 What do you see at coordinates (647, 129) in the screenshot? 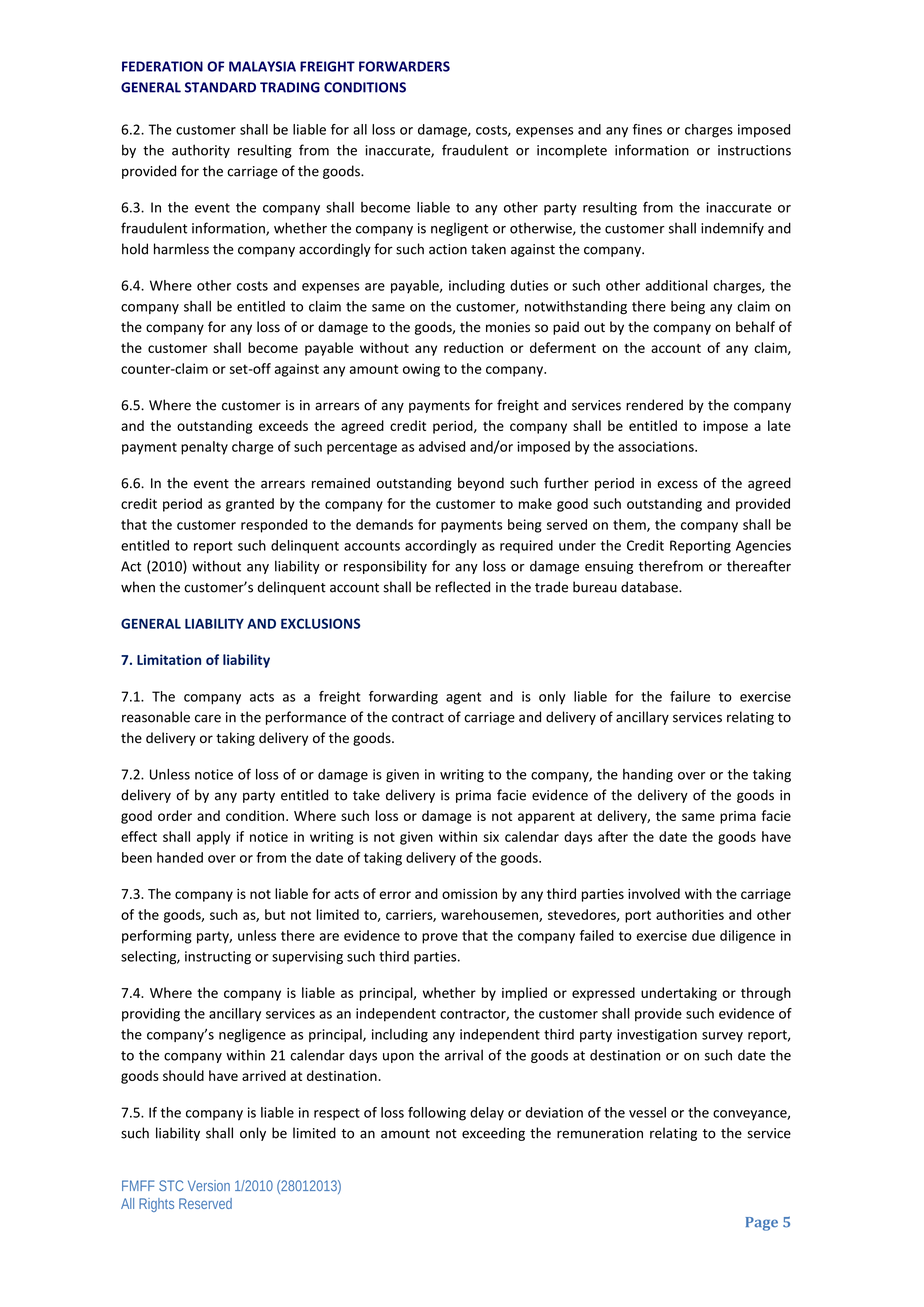
I see `fines` at bounding box center [647, 129].
